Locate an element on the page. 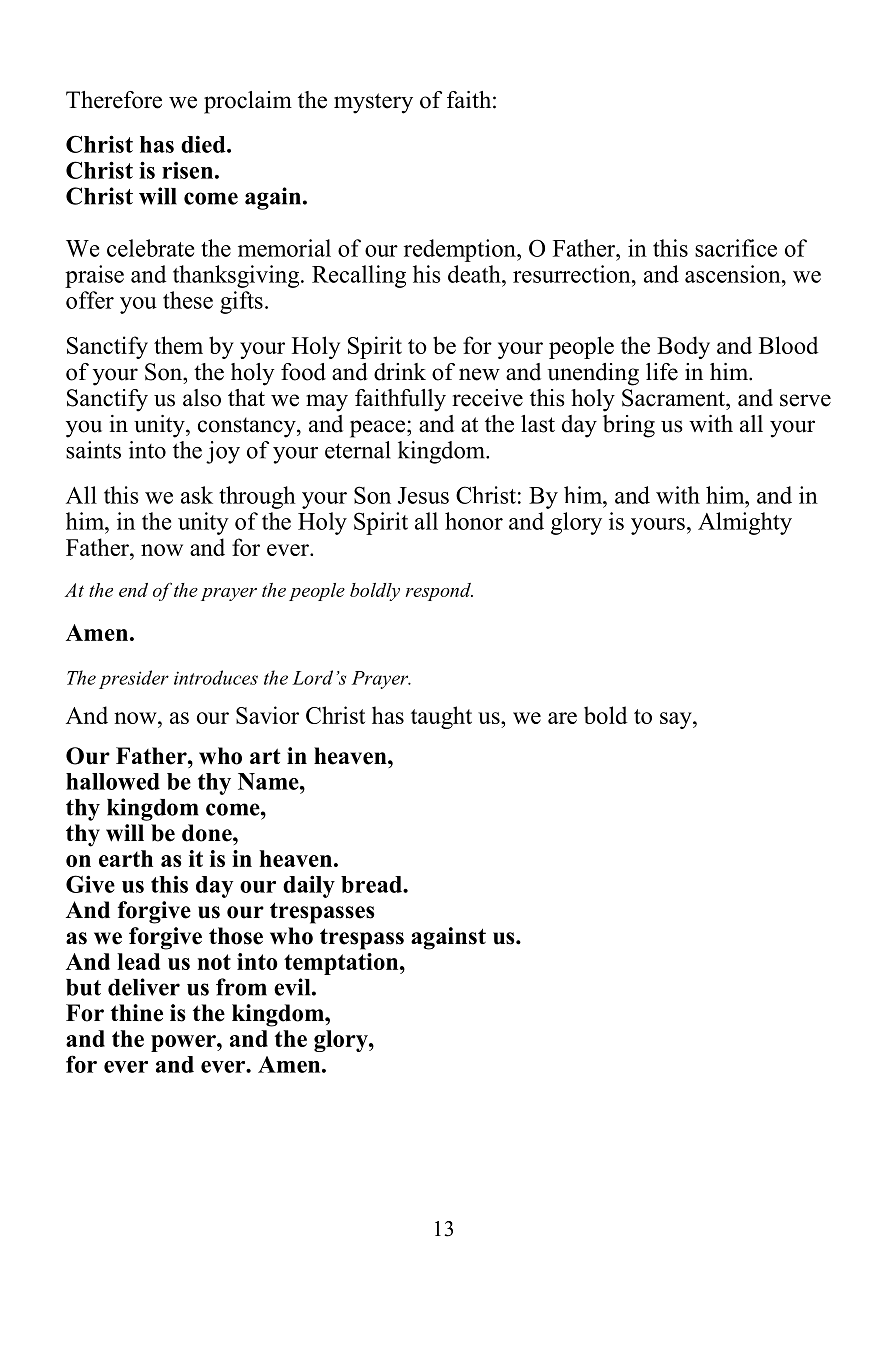 The height and width of the document is (1372, 887). deliver is located at coordinates (144, 987).
